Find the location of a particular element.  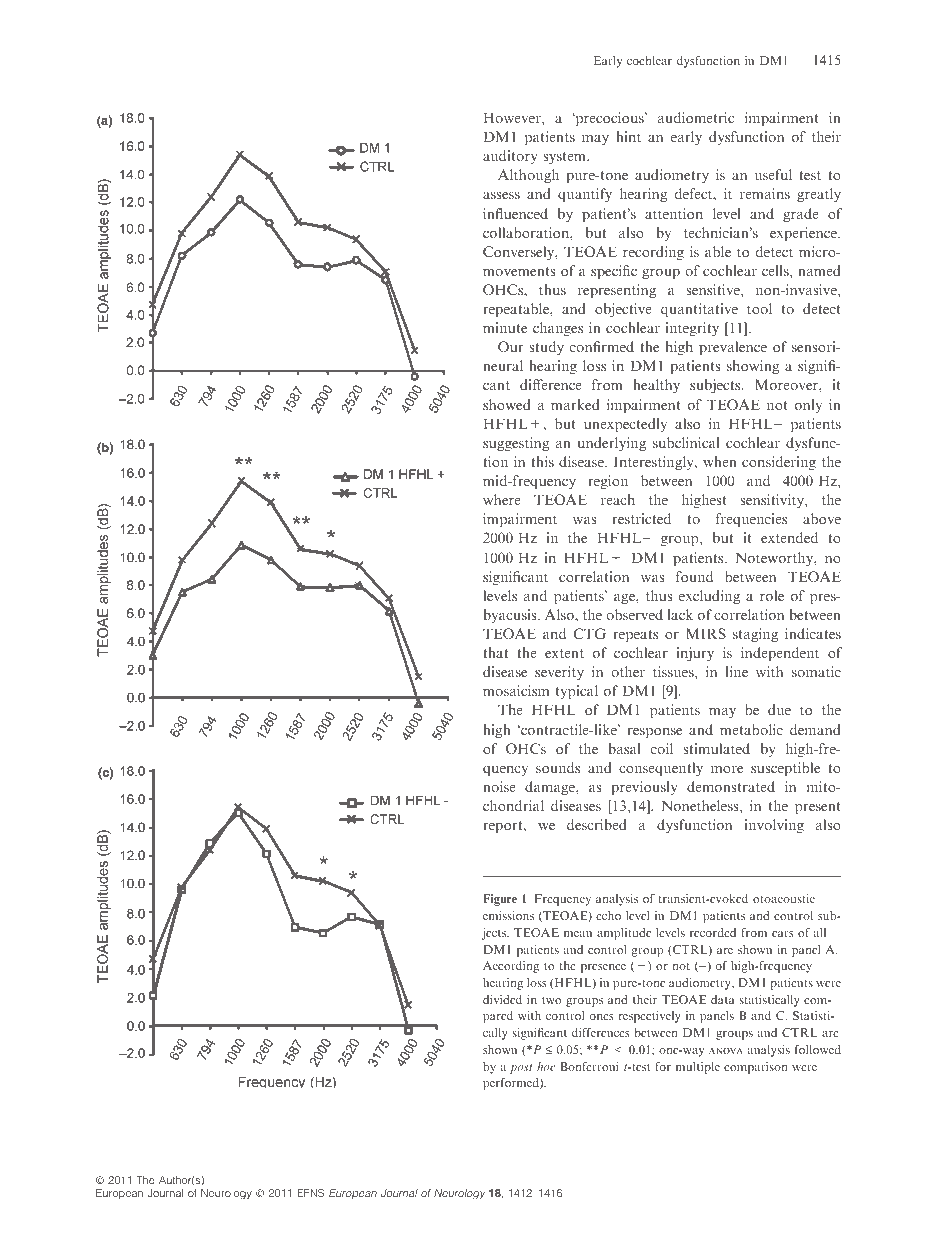

hoc is located at coordinates (546, 1066).
